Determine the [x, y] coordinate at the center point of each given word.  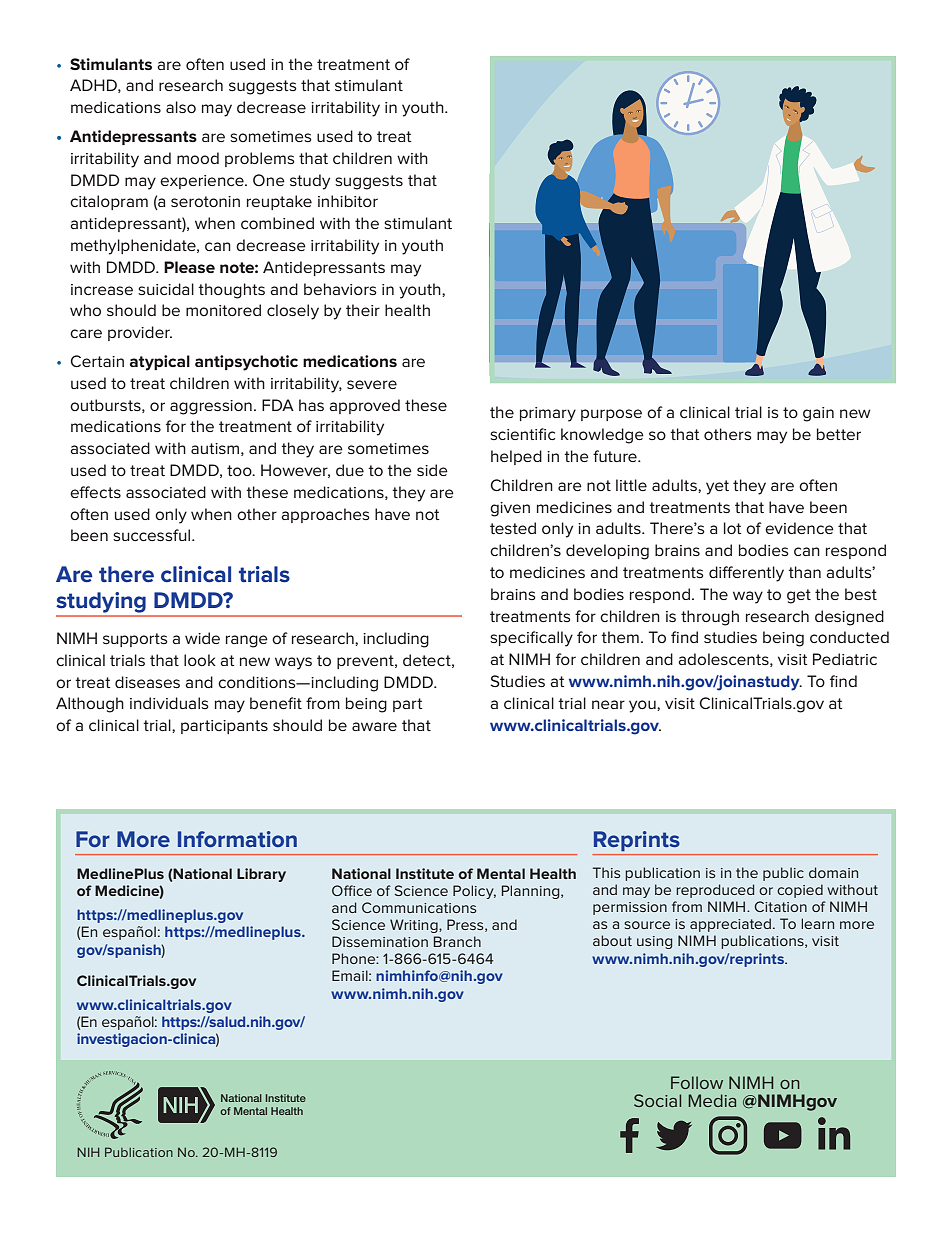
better [839, 434]
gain [818, 414]
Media [712, 1100]
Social [657, 1100]
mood [198, 158]
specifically [531, 639]
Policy [474, 892]
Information [237, 839]
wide [202, 638]
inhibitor [348, 201]
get [799, 596]
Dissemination [380, 941]
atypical [160, 363]
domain [833, 872]
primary [548, 414]
